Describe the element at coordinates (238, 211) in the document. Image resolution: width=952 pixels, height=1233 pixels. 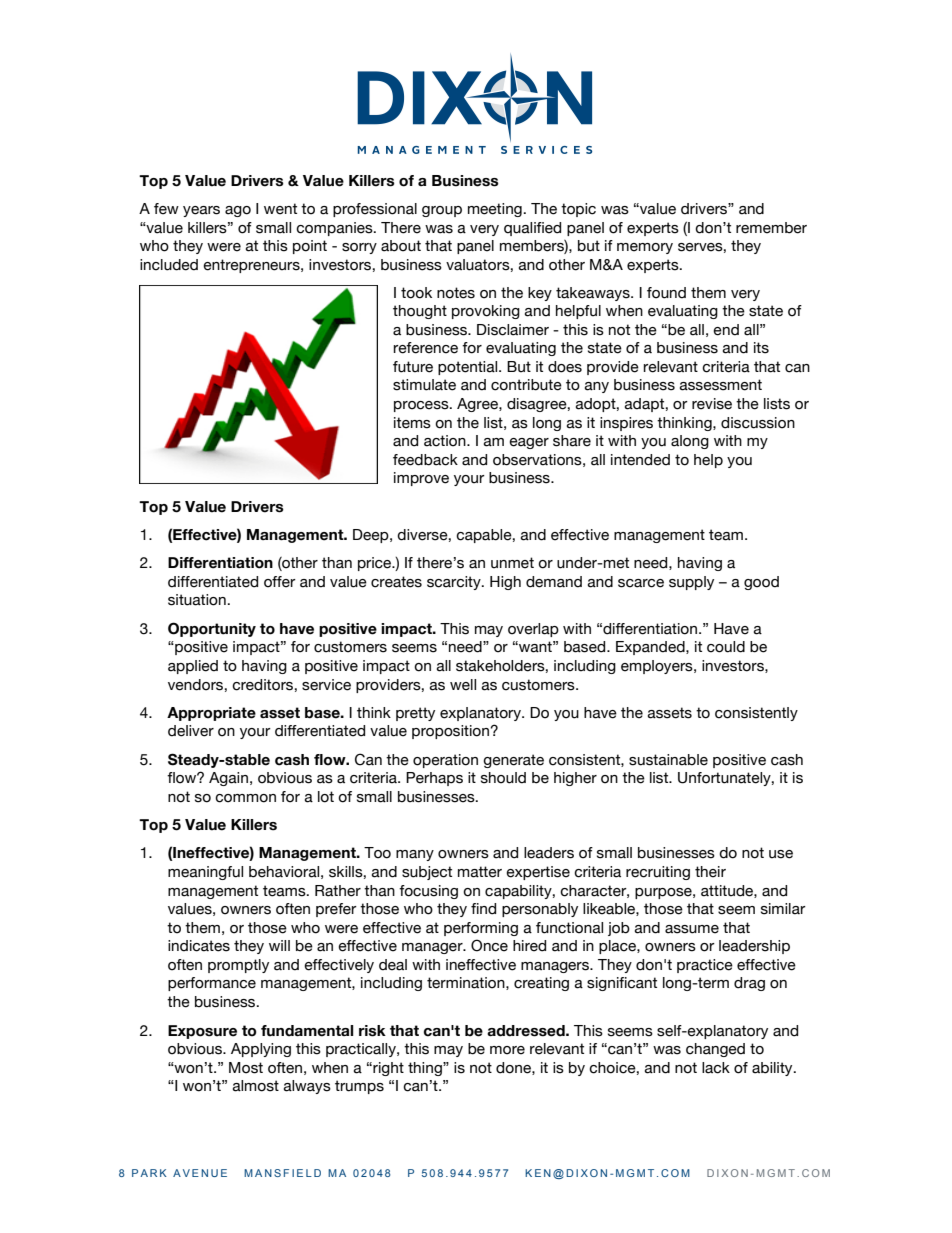
I see `ago` at that location.
